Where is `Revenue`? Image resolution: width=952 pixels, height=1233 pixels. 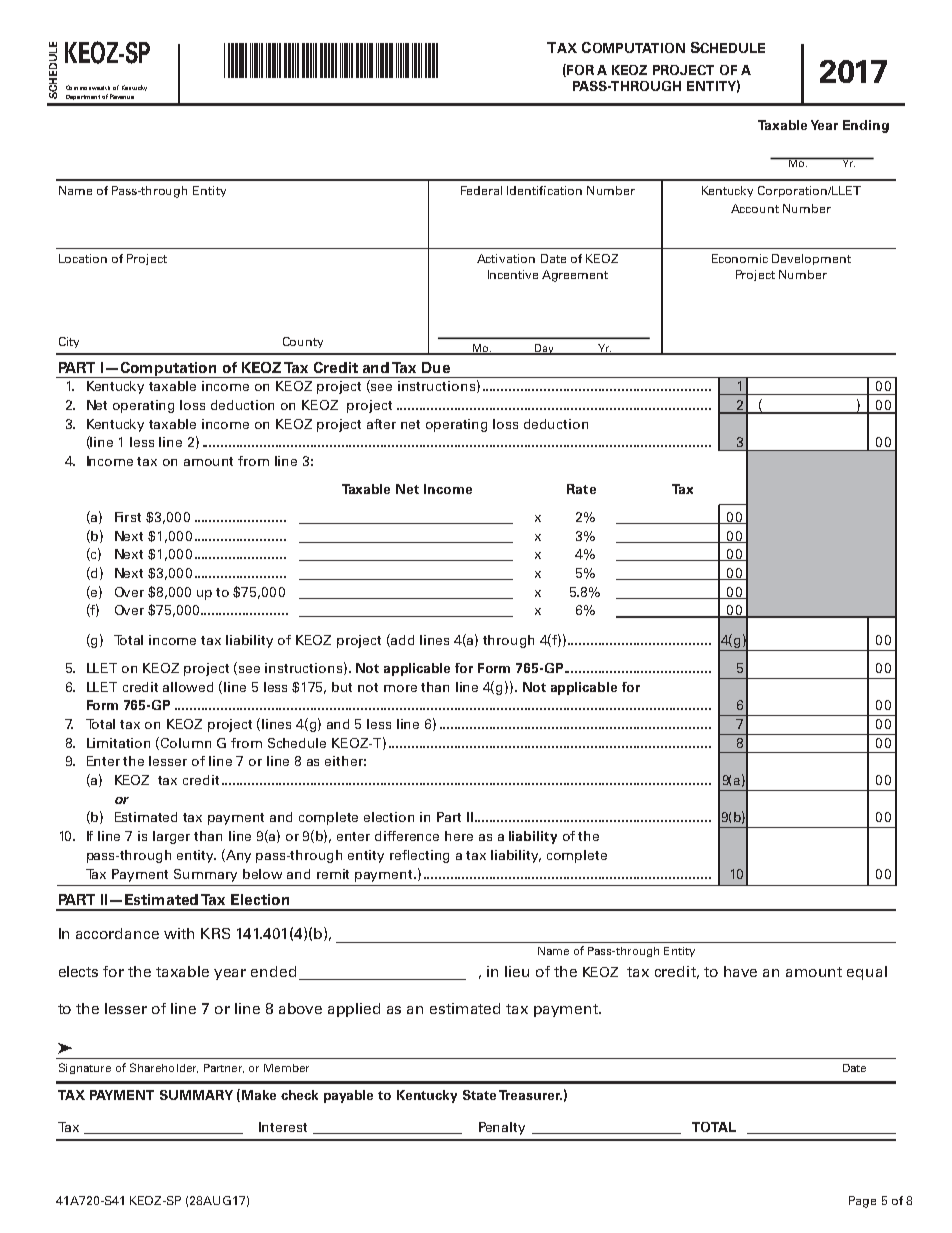 Revenue is located at coordinates (122, 96).
